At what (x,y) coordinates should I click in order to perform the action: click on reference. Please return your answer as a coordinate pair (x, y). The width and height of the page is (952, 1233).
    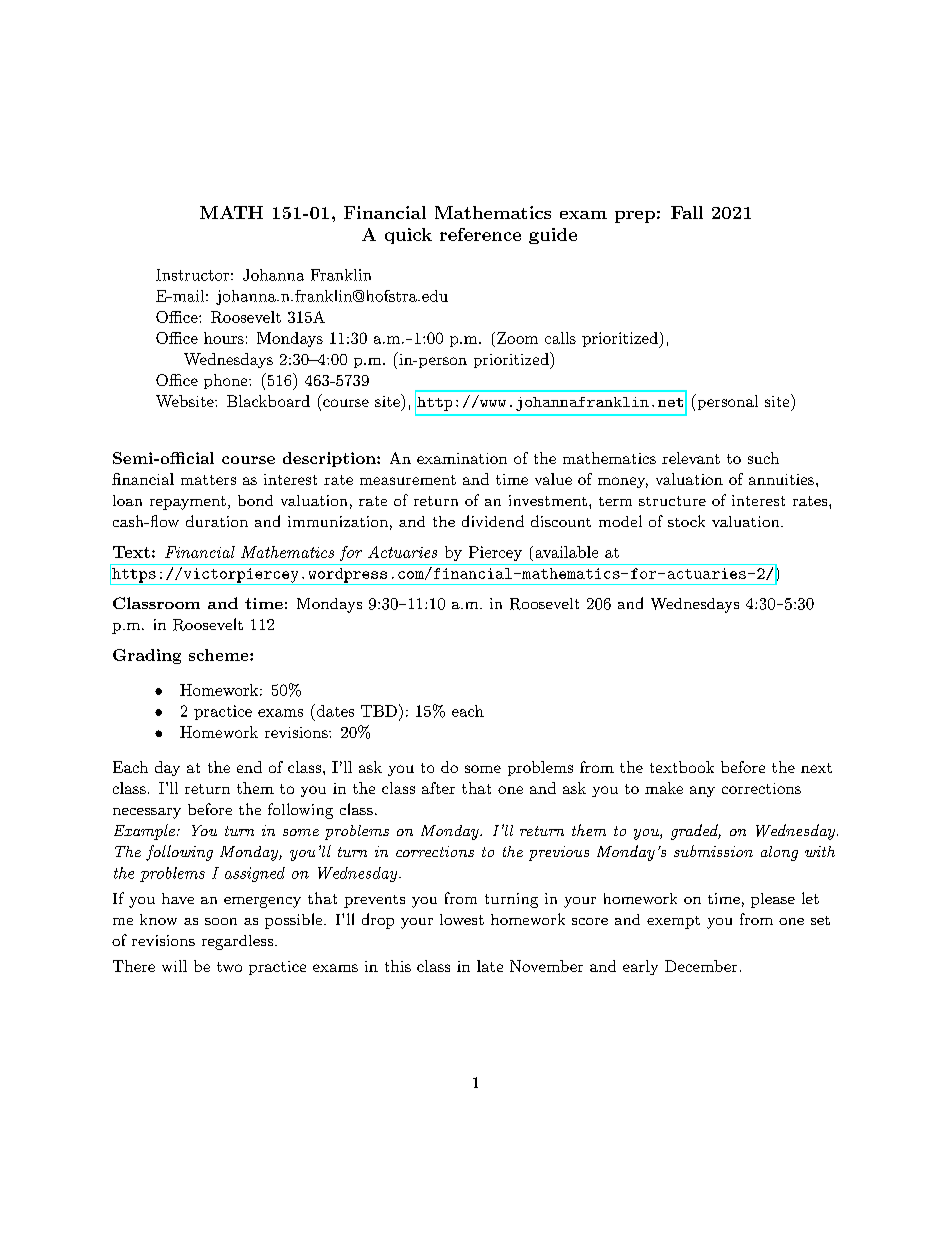
    Looking at the image, I should click on (480, 234).
